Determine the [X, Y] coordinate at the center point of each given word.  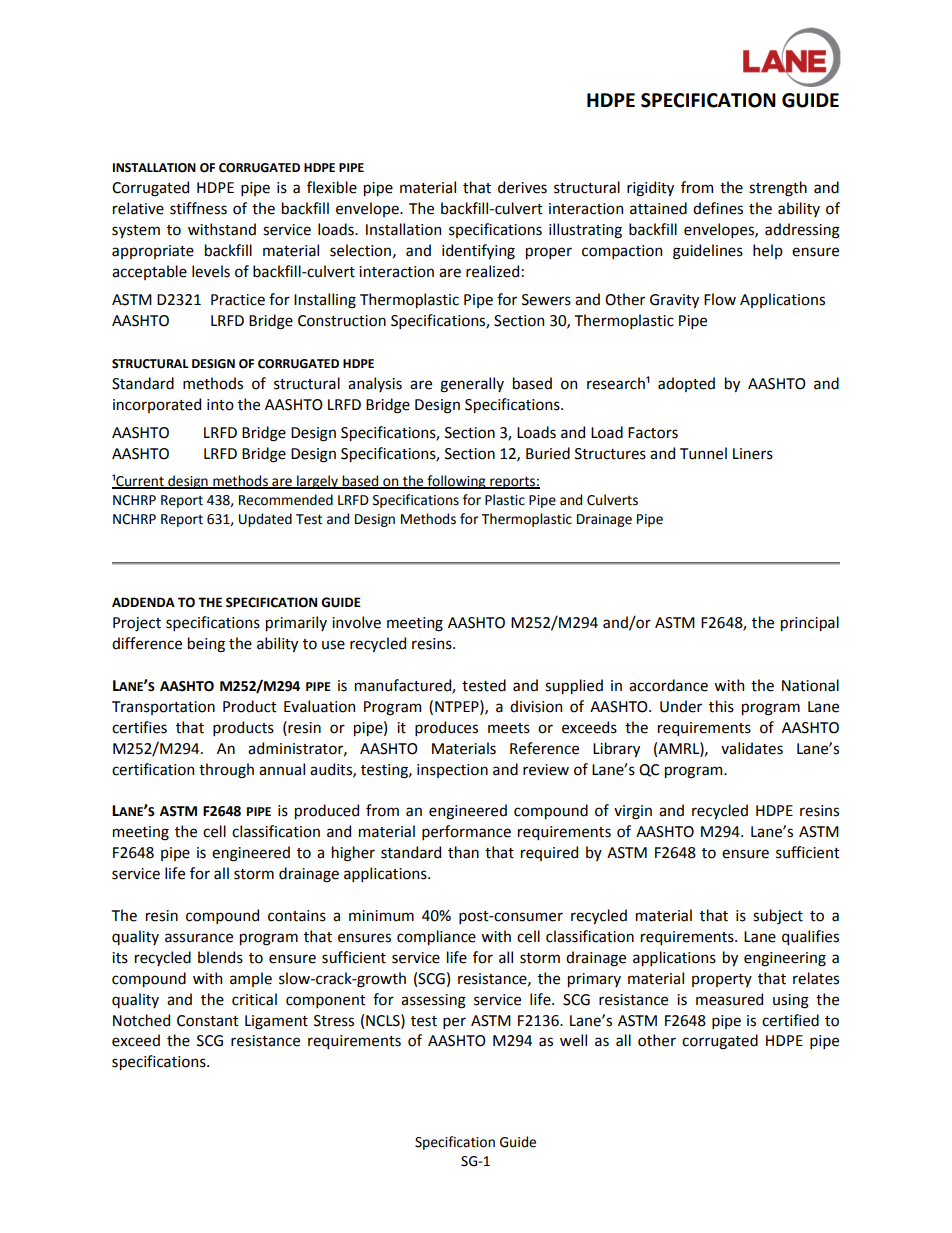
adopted [686, 384]
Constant [208, 1021]
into [220, 405]
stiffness [198, 208]
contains [297, 916]
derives [522, 187]
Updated [265, 520]
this [721, 706]
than [463, 852]
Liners [753, 454]
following [456, 482]
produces [446, 728]
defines [718, 208]
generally [472, 385]
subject [778, 916]
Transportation [163, 708]
